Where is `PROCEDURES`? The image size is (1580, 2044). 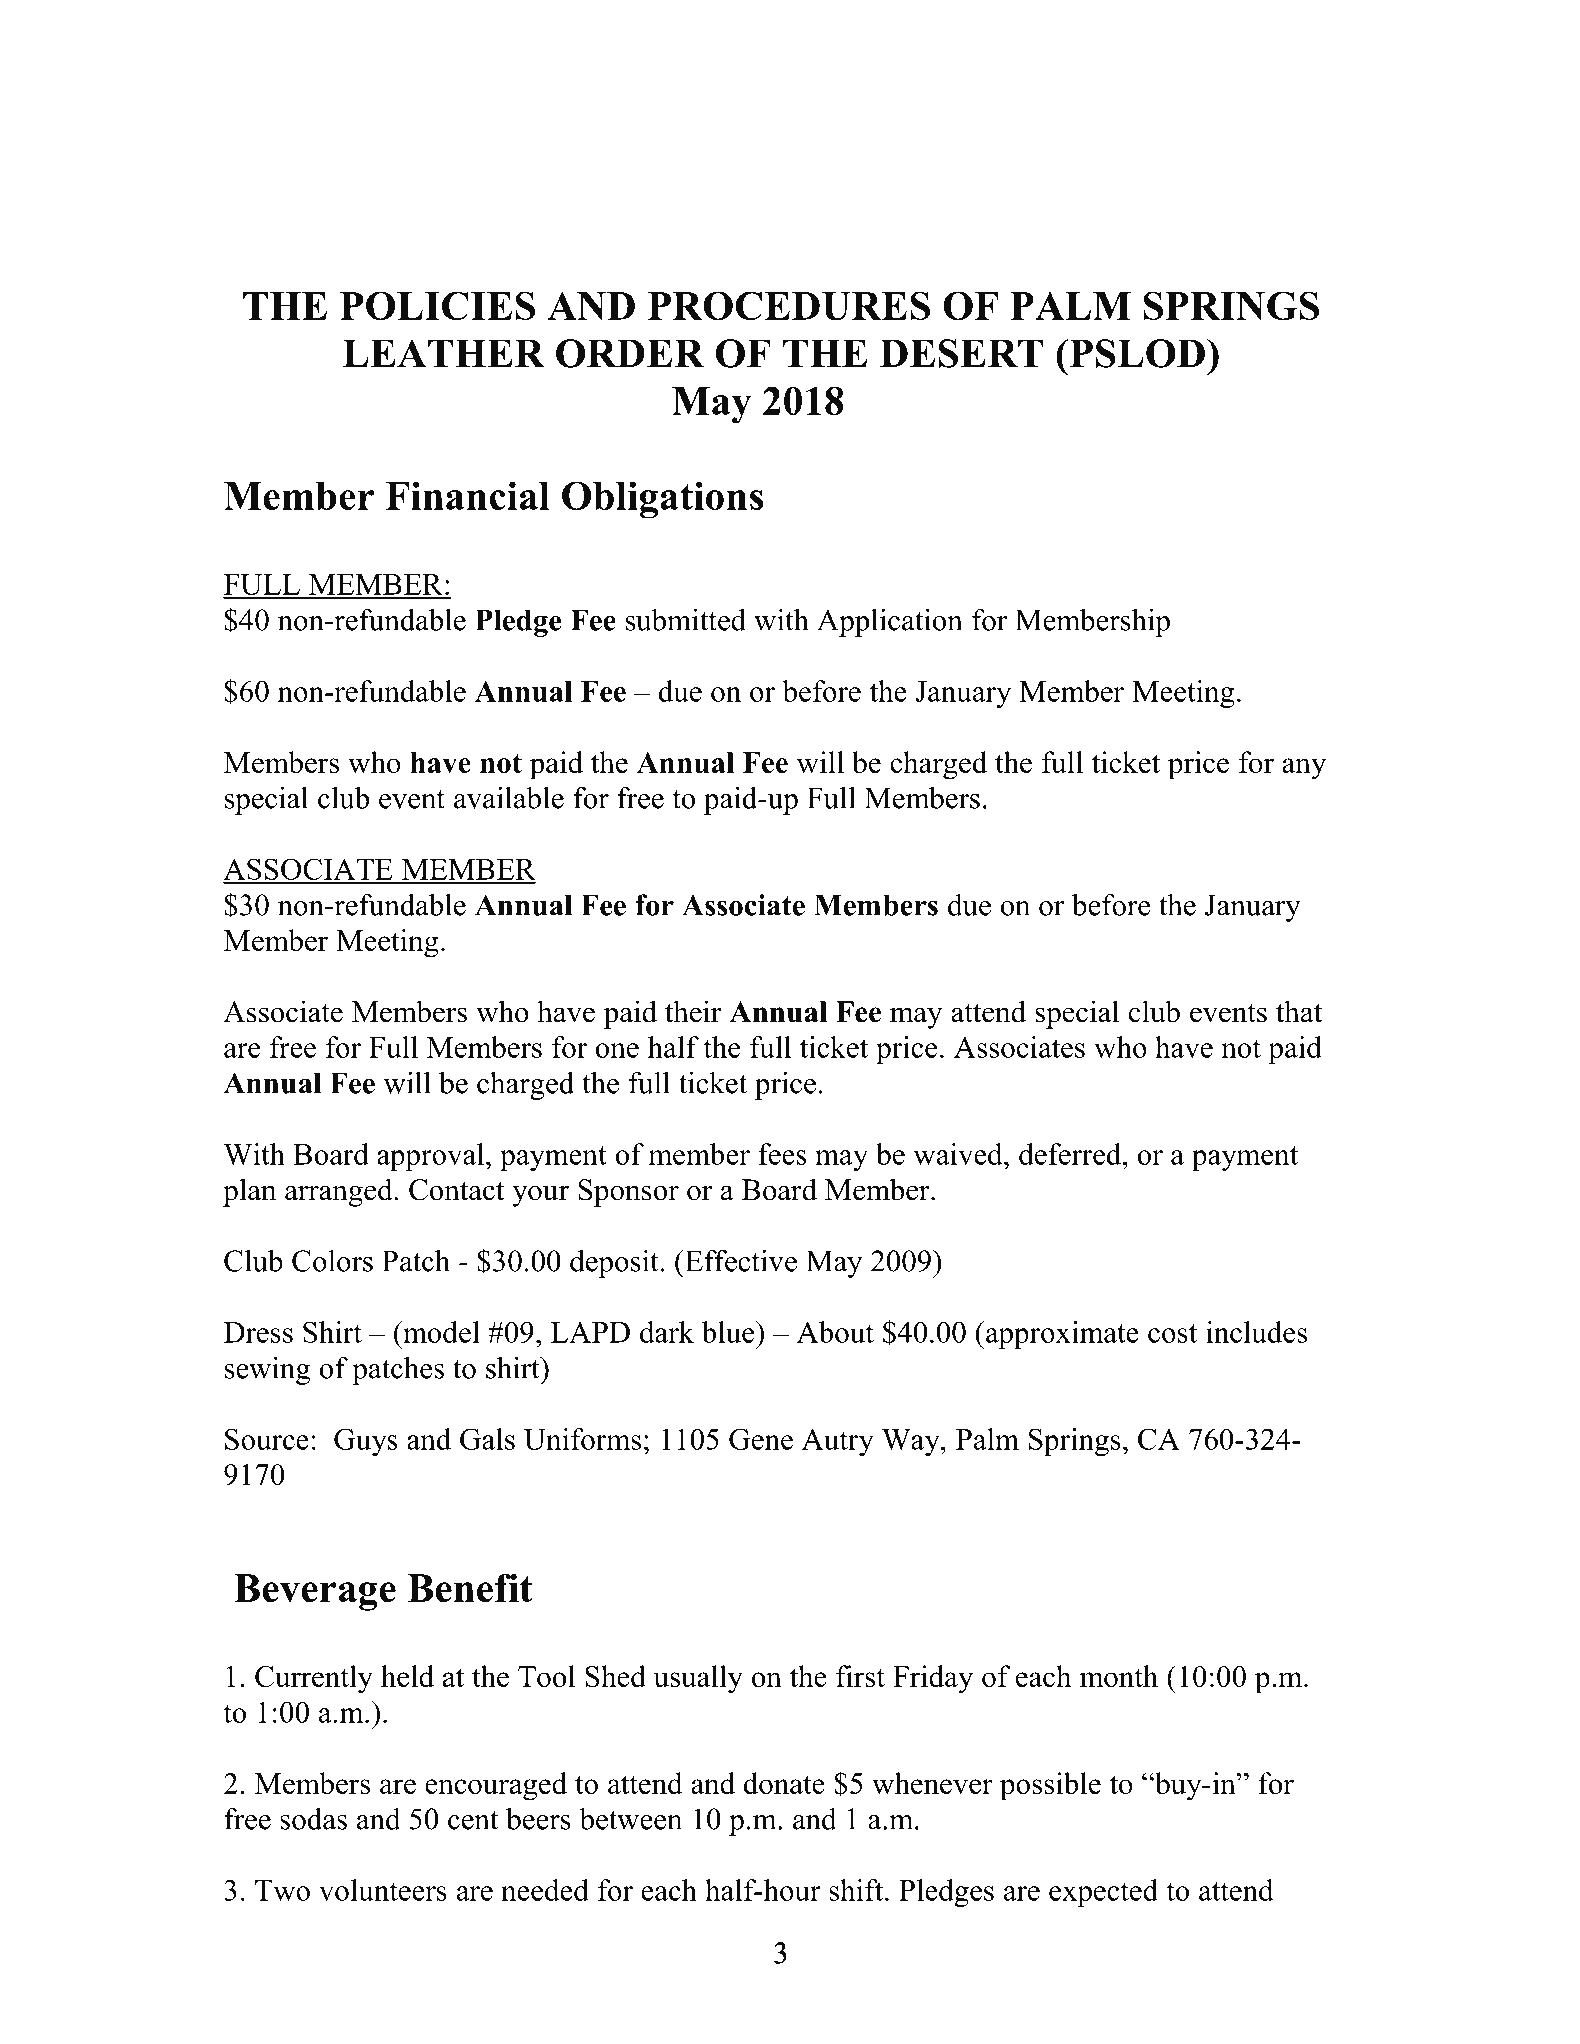
PROCEDURES is located at coordinates (789, 305).
